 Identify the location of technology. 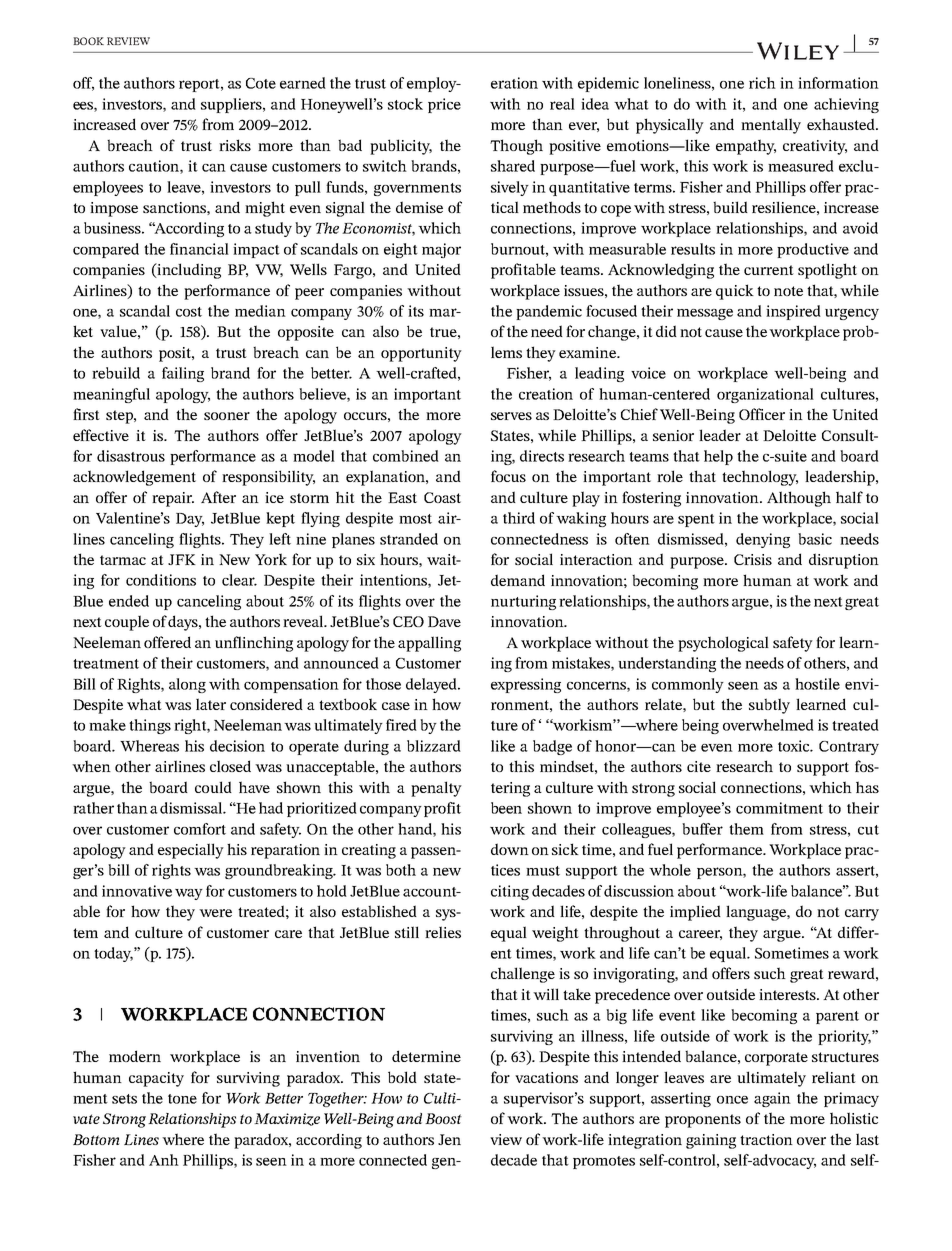
(760, 478).
